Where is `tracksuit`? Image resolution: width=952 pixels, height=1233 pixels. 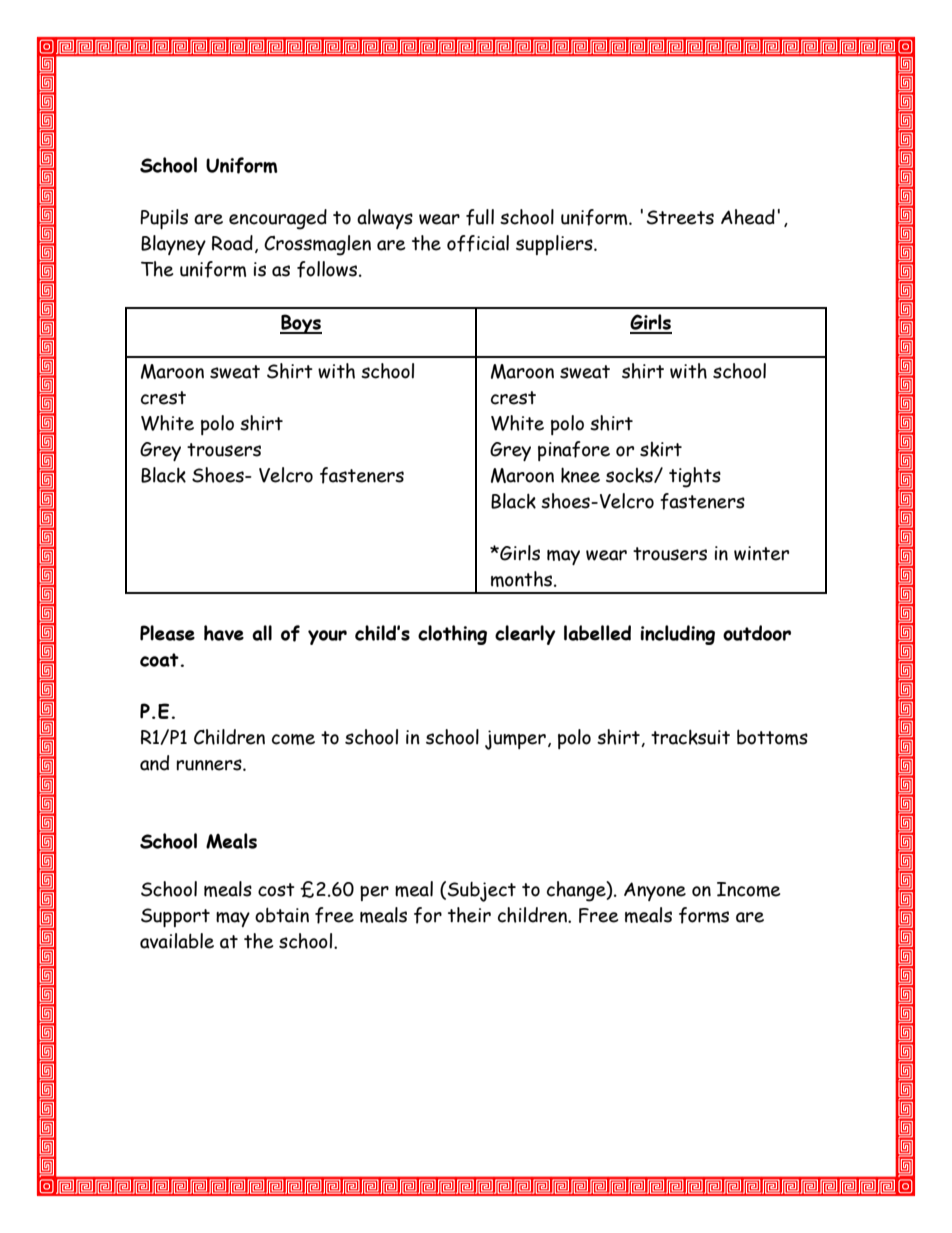
tracksuit is located at coordinates (690, 737).
